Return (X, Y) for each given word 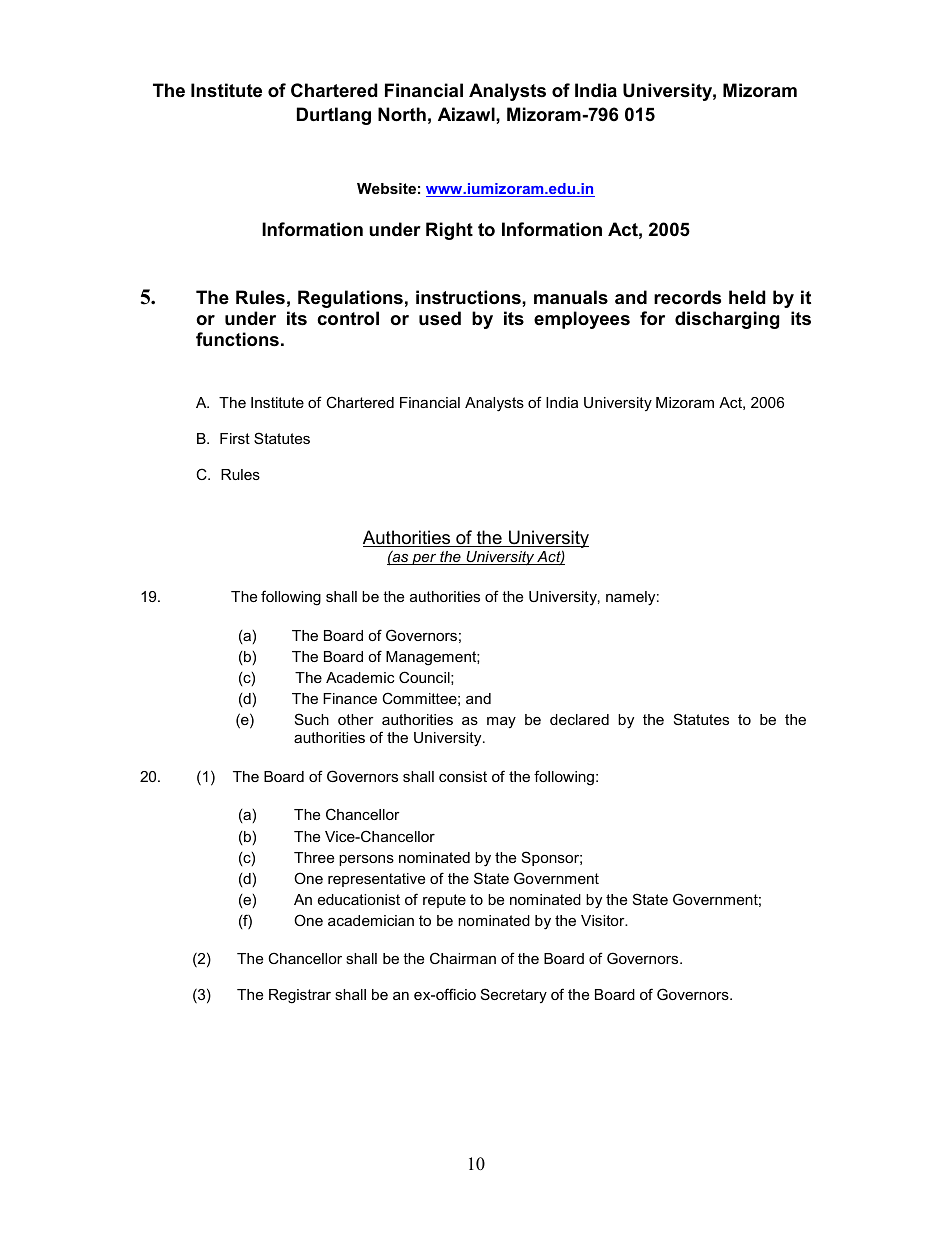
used (440, 318)
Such (312, 719)
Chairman (463, 958)
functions (237, 339)
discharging (727, 320)
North (402, 114)
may (501, 722)
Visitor (604, 920)
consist (463, 776)
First (235, 438)
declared (579, 719)
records (687, 297)
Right (449, 231)
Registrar (300, 996)
